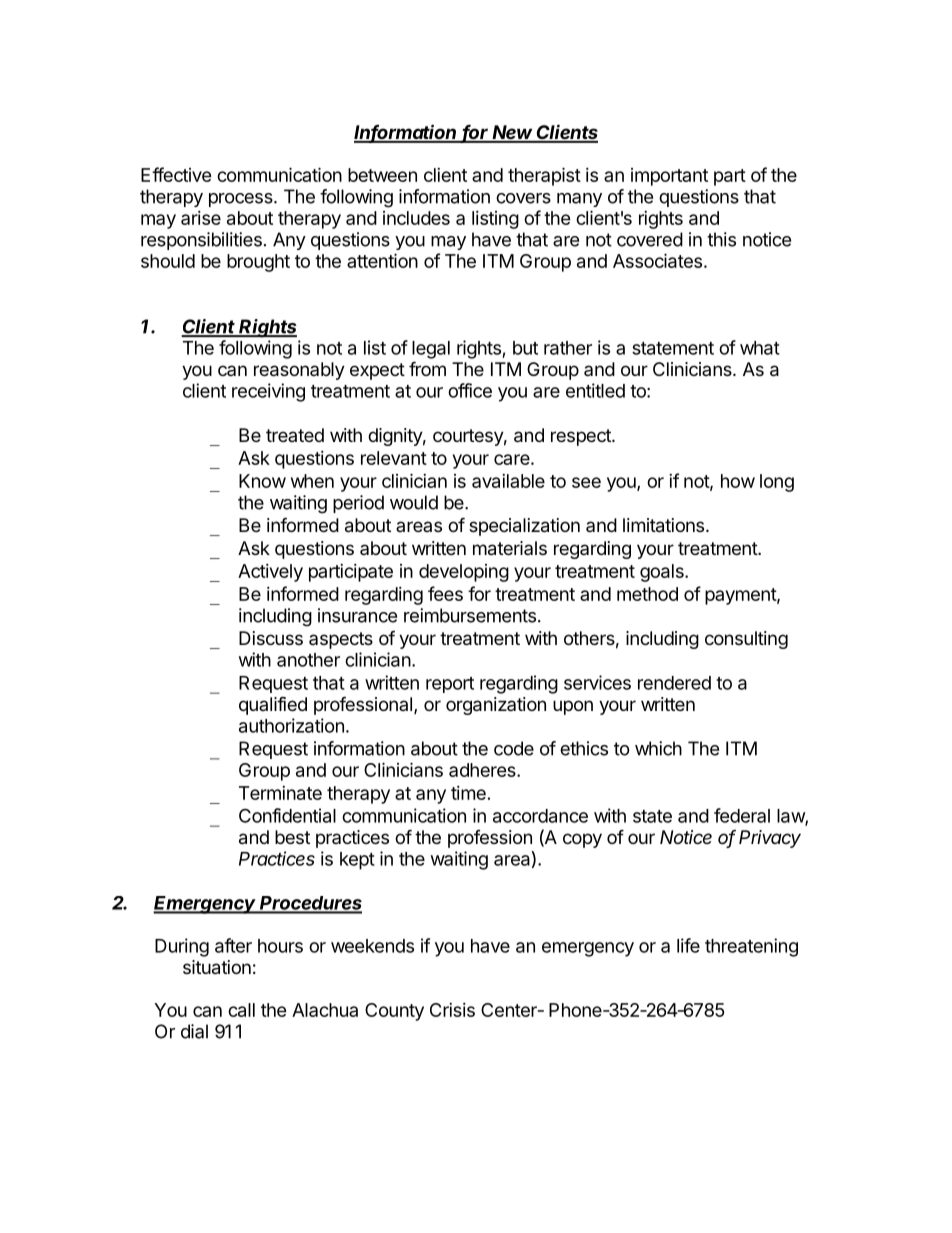 The image size is (952, 1233). What do you see at coordinates (273, 705) in the screenshot?
I see `qualified` at bounding box center [273, 705].
